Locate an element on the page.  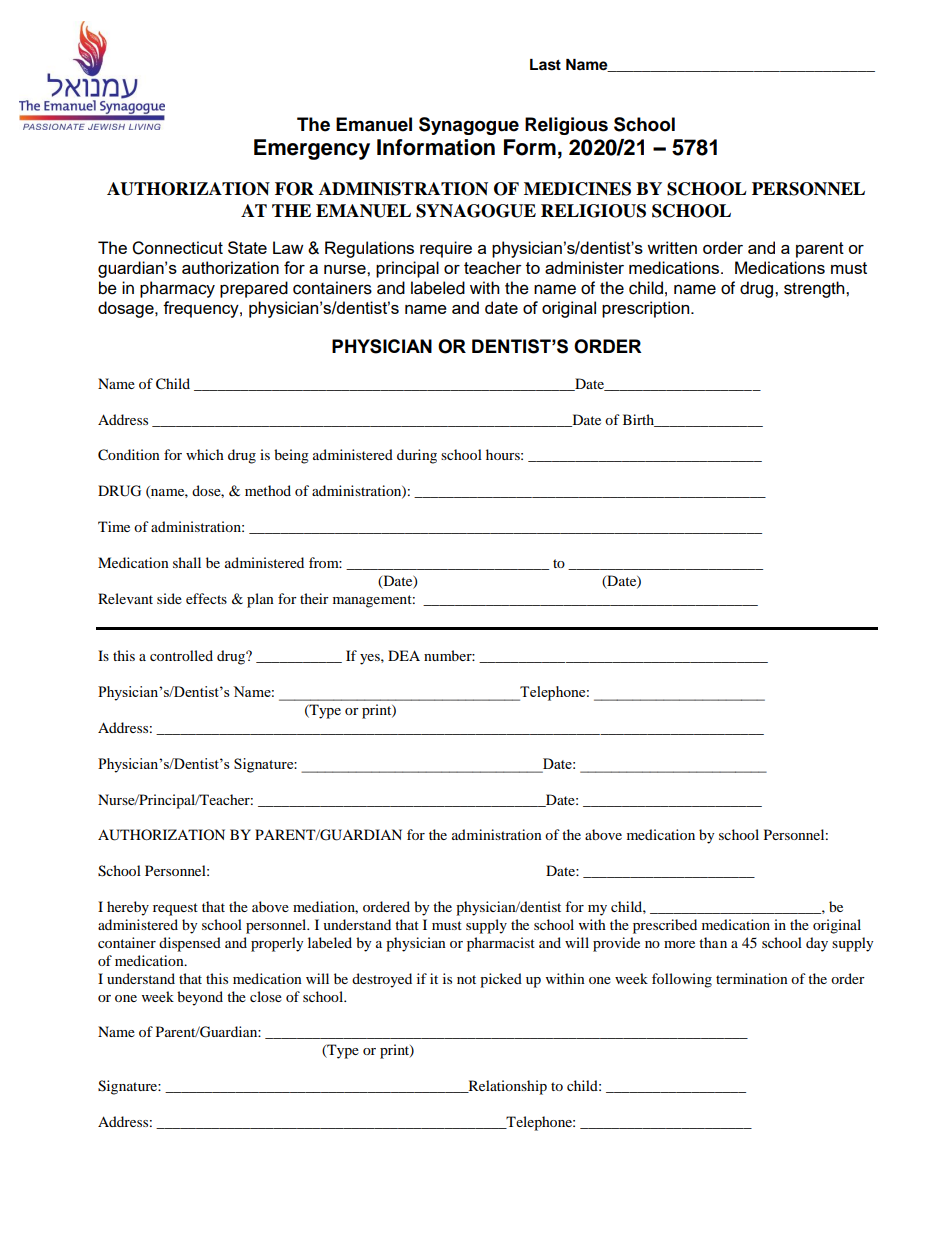
prescription is located at coordinates (647, 309).
